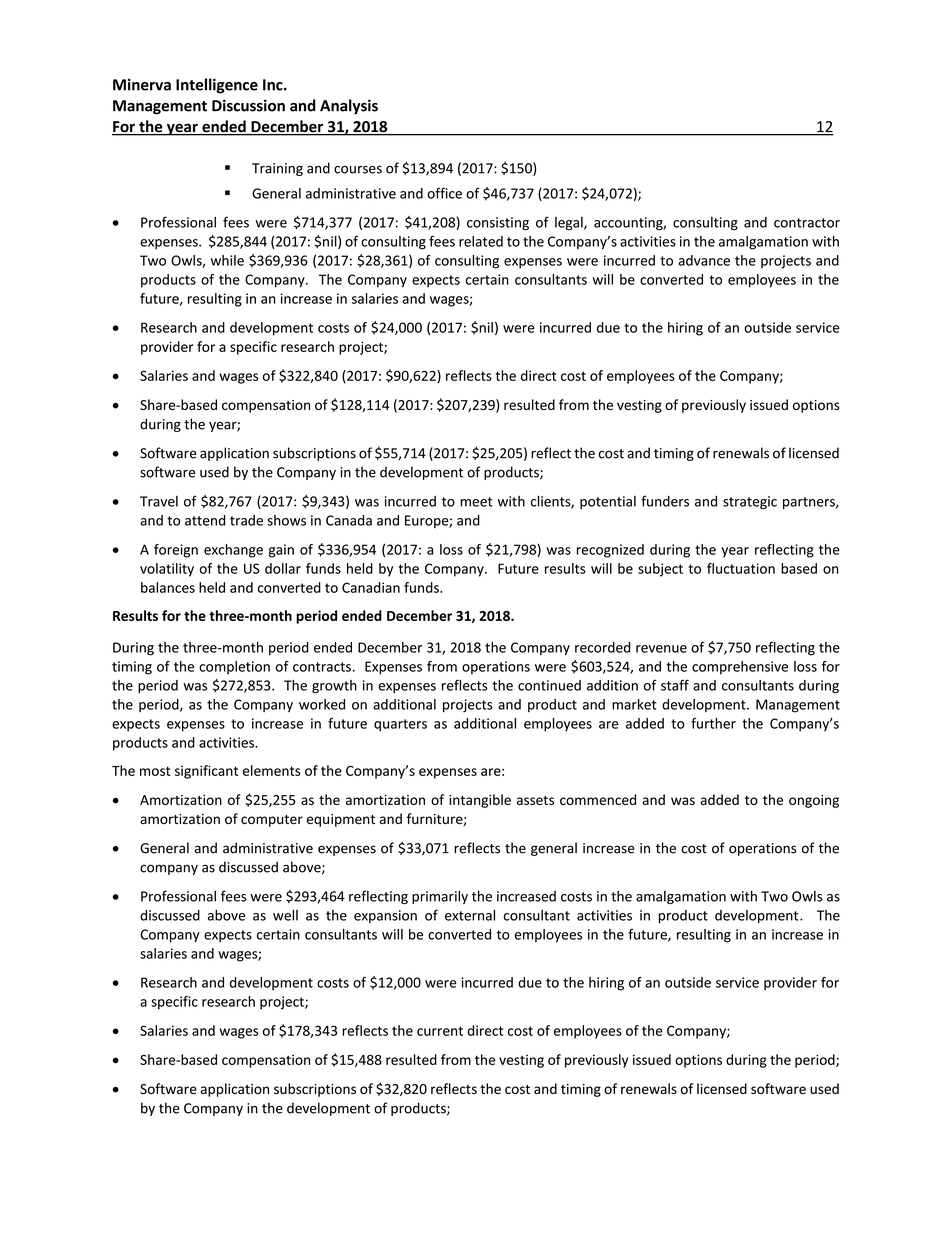 This screenshot has height=1233, width=952. Describe the element at coordinates (444, 193) in the screenshot. I see `office` at that location.
